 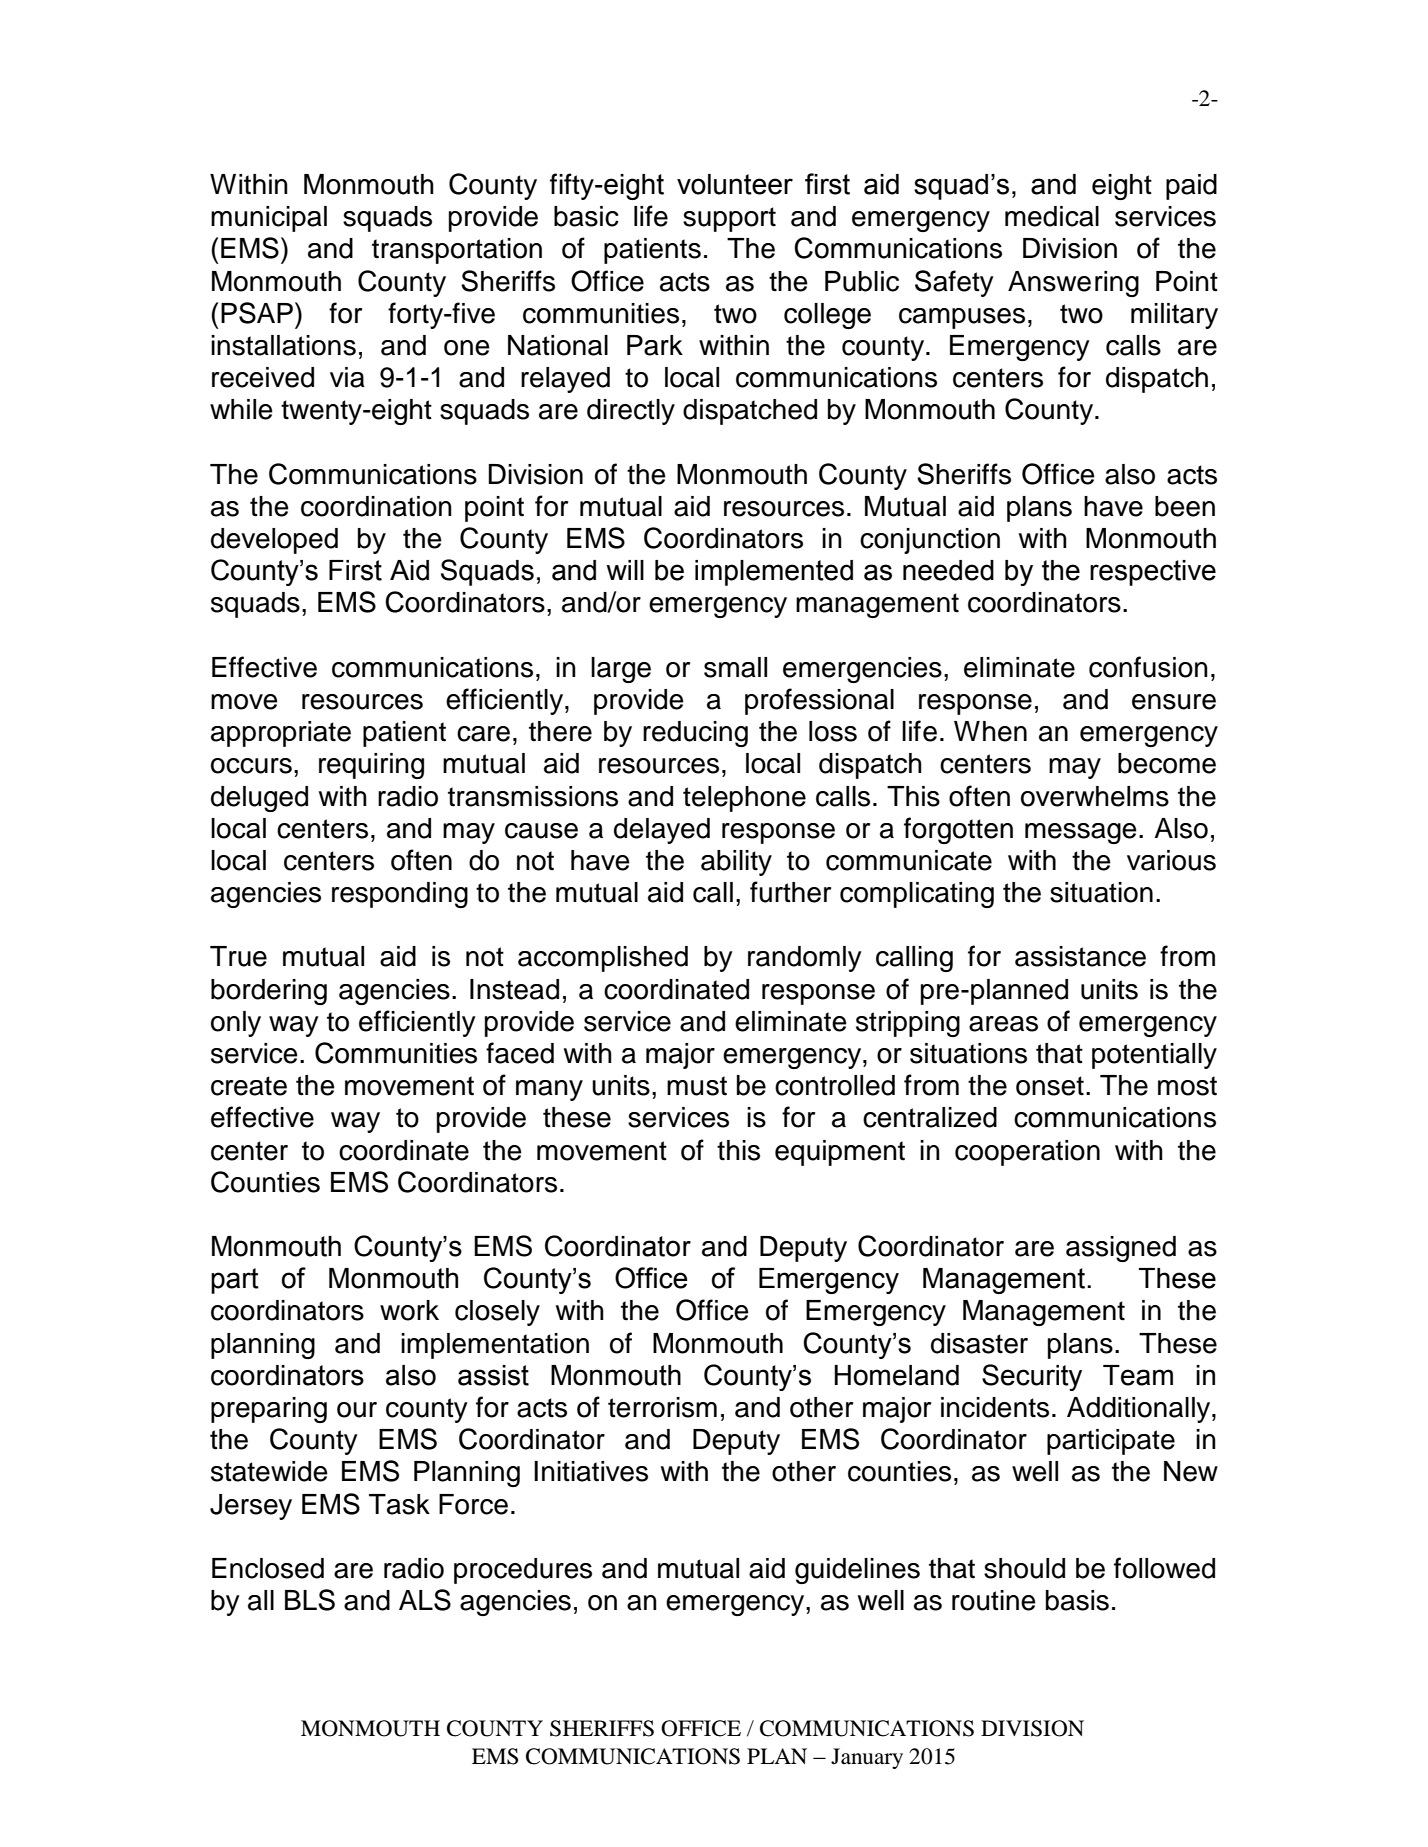 I want to click on work, so click(x=409, y=1310).
